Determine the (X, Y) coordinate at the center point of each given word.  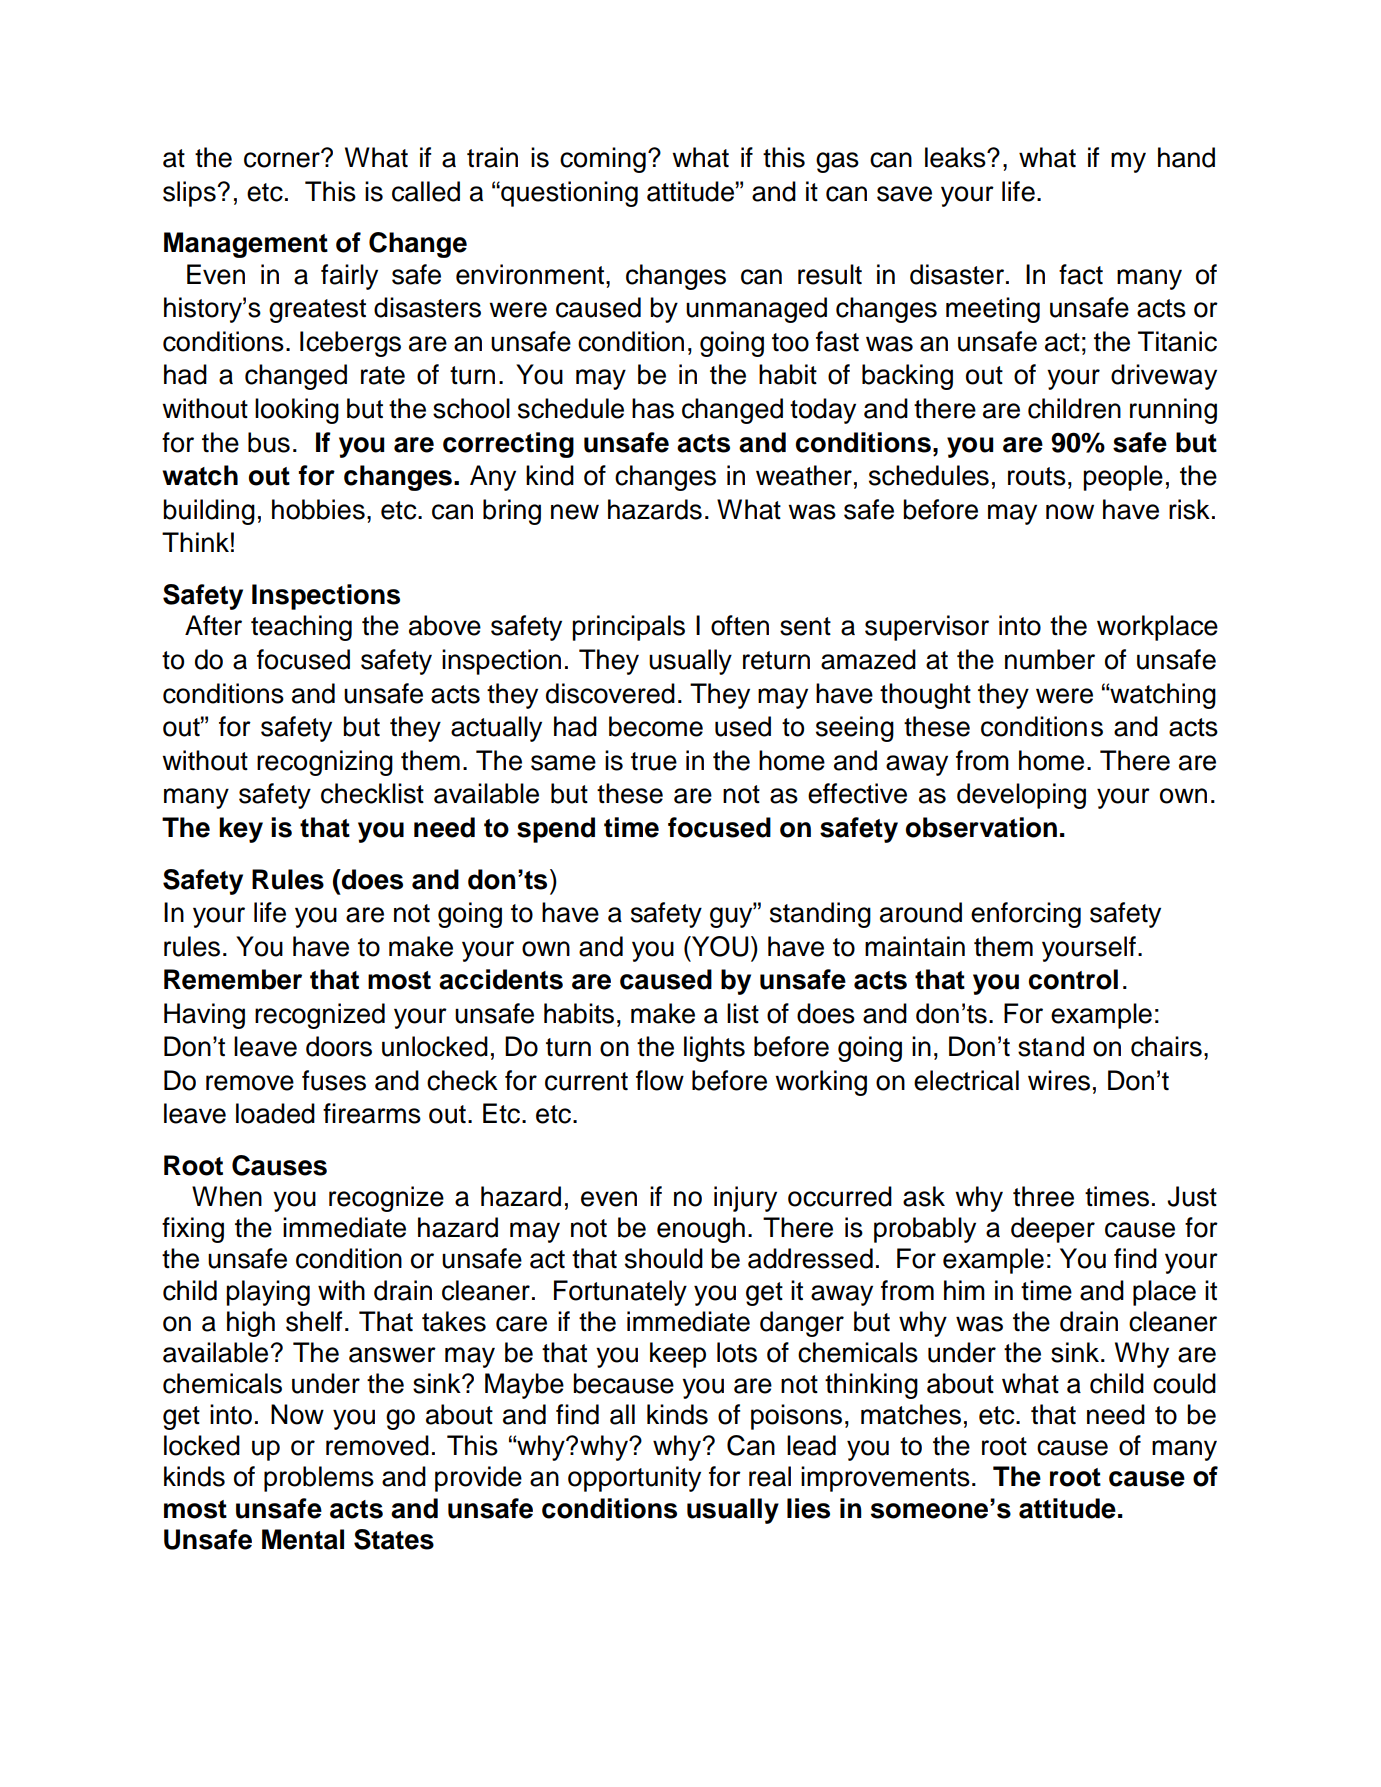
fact (1081, 274)
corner (283, 159)
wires (1059, 1080)
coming (603, 160)
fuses (334, 1080)
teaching (301, 628)
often (740, 625)
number (1050, 659)
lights (714, 1049)
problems (319, 1479)
